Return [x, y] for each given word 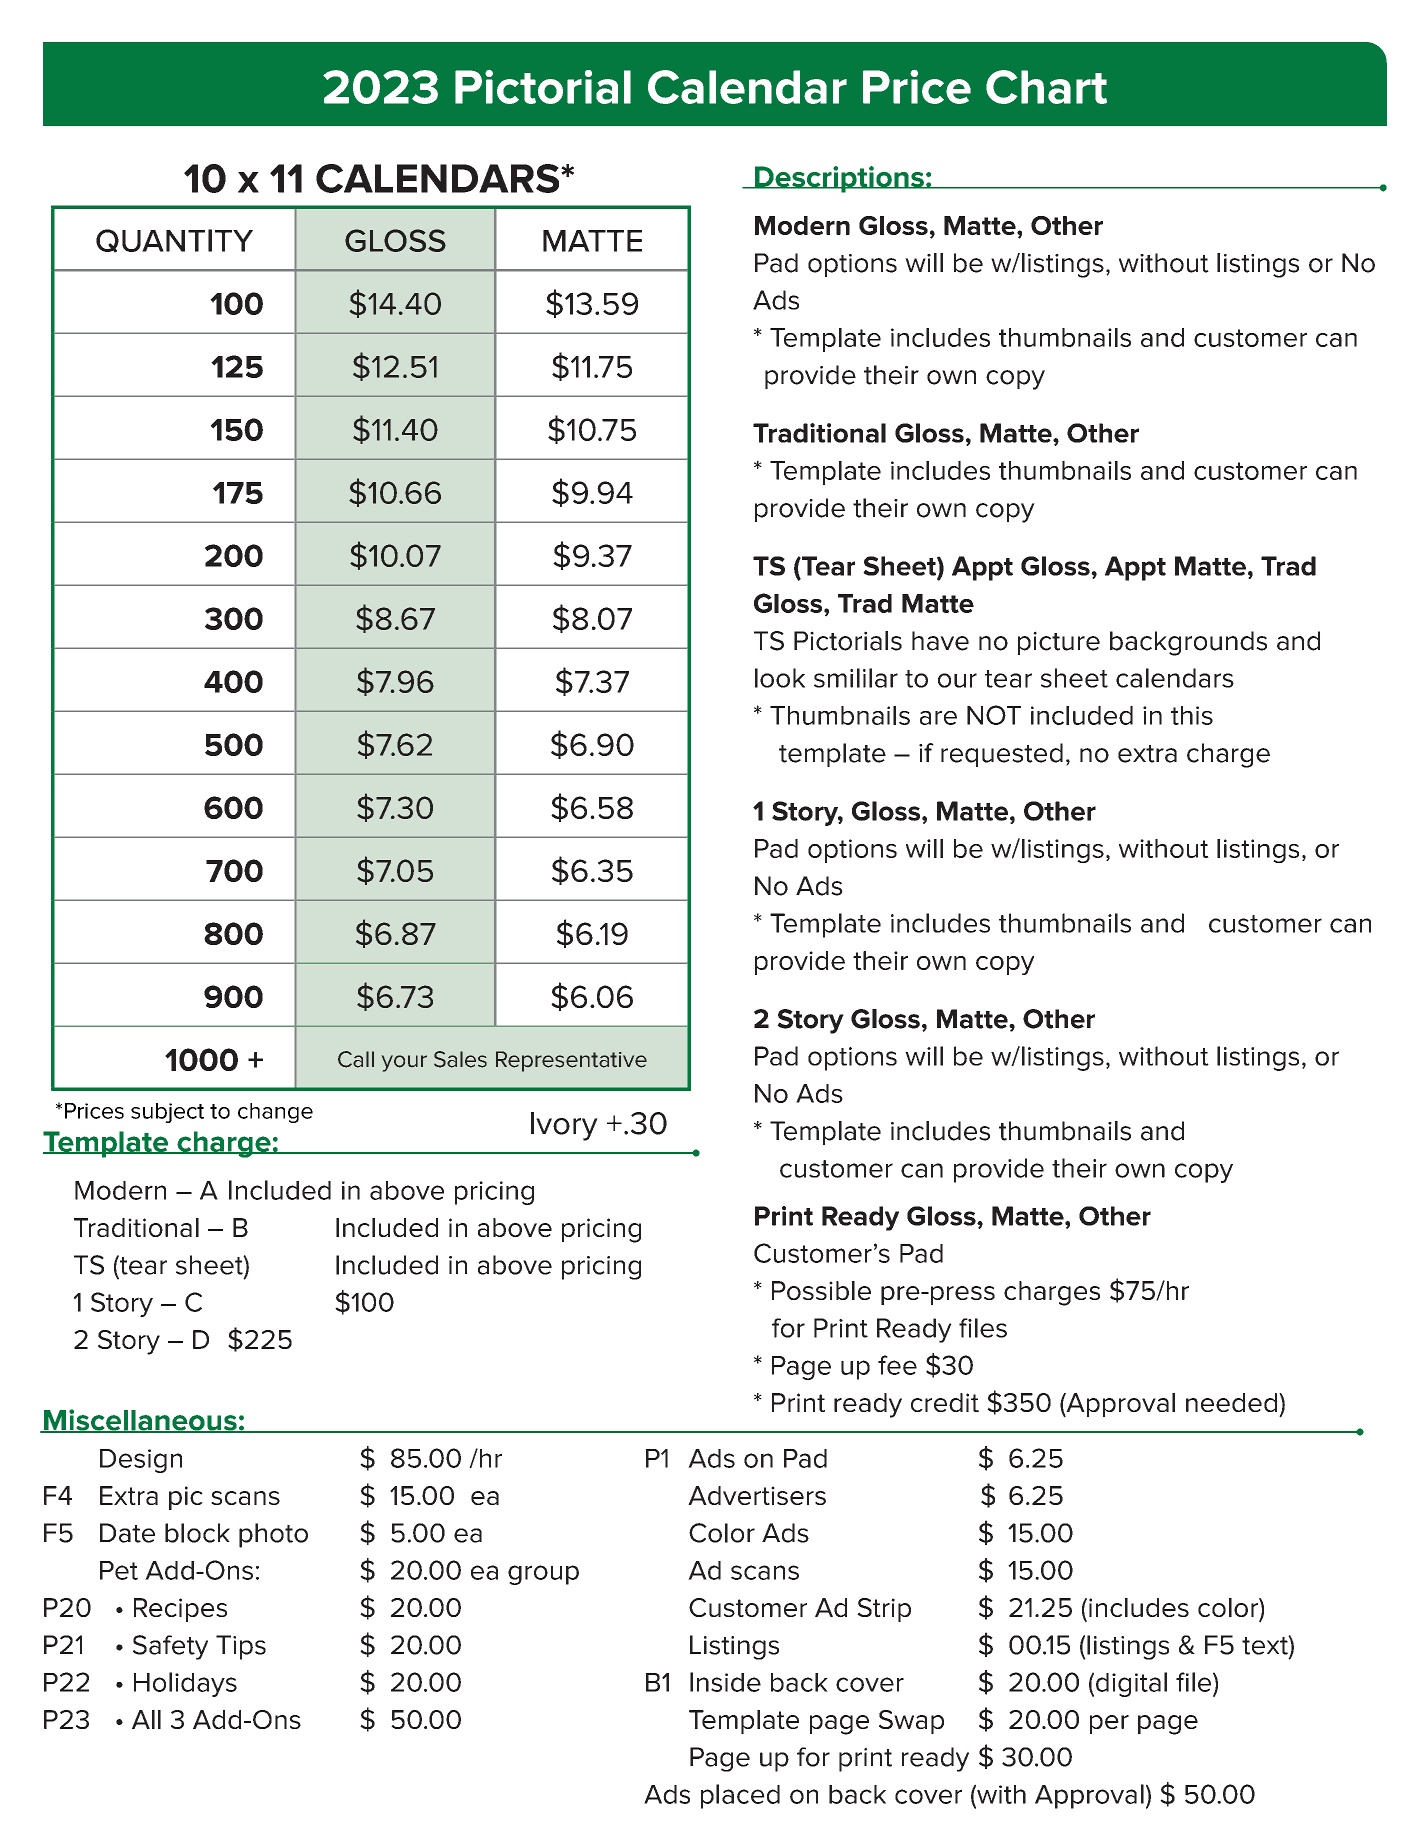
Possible [821, 1290]
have [940, 641]
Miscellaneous [140, 1421]
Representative [571, 1061]
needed [1231, 1402]
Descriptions [839, 179]
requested [1002, 755]
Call [356, 1059]
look [780, 678]
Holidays [185, 1684]
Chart [1046, 87]
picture [1059, 643]
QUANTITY [174, 241]
